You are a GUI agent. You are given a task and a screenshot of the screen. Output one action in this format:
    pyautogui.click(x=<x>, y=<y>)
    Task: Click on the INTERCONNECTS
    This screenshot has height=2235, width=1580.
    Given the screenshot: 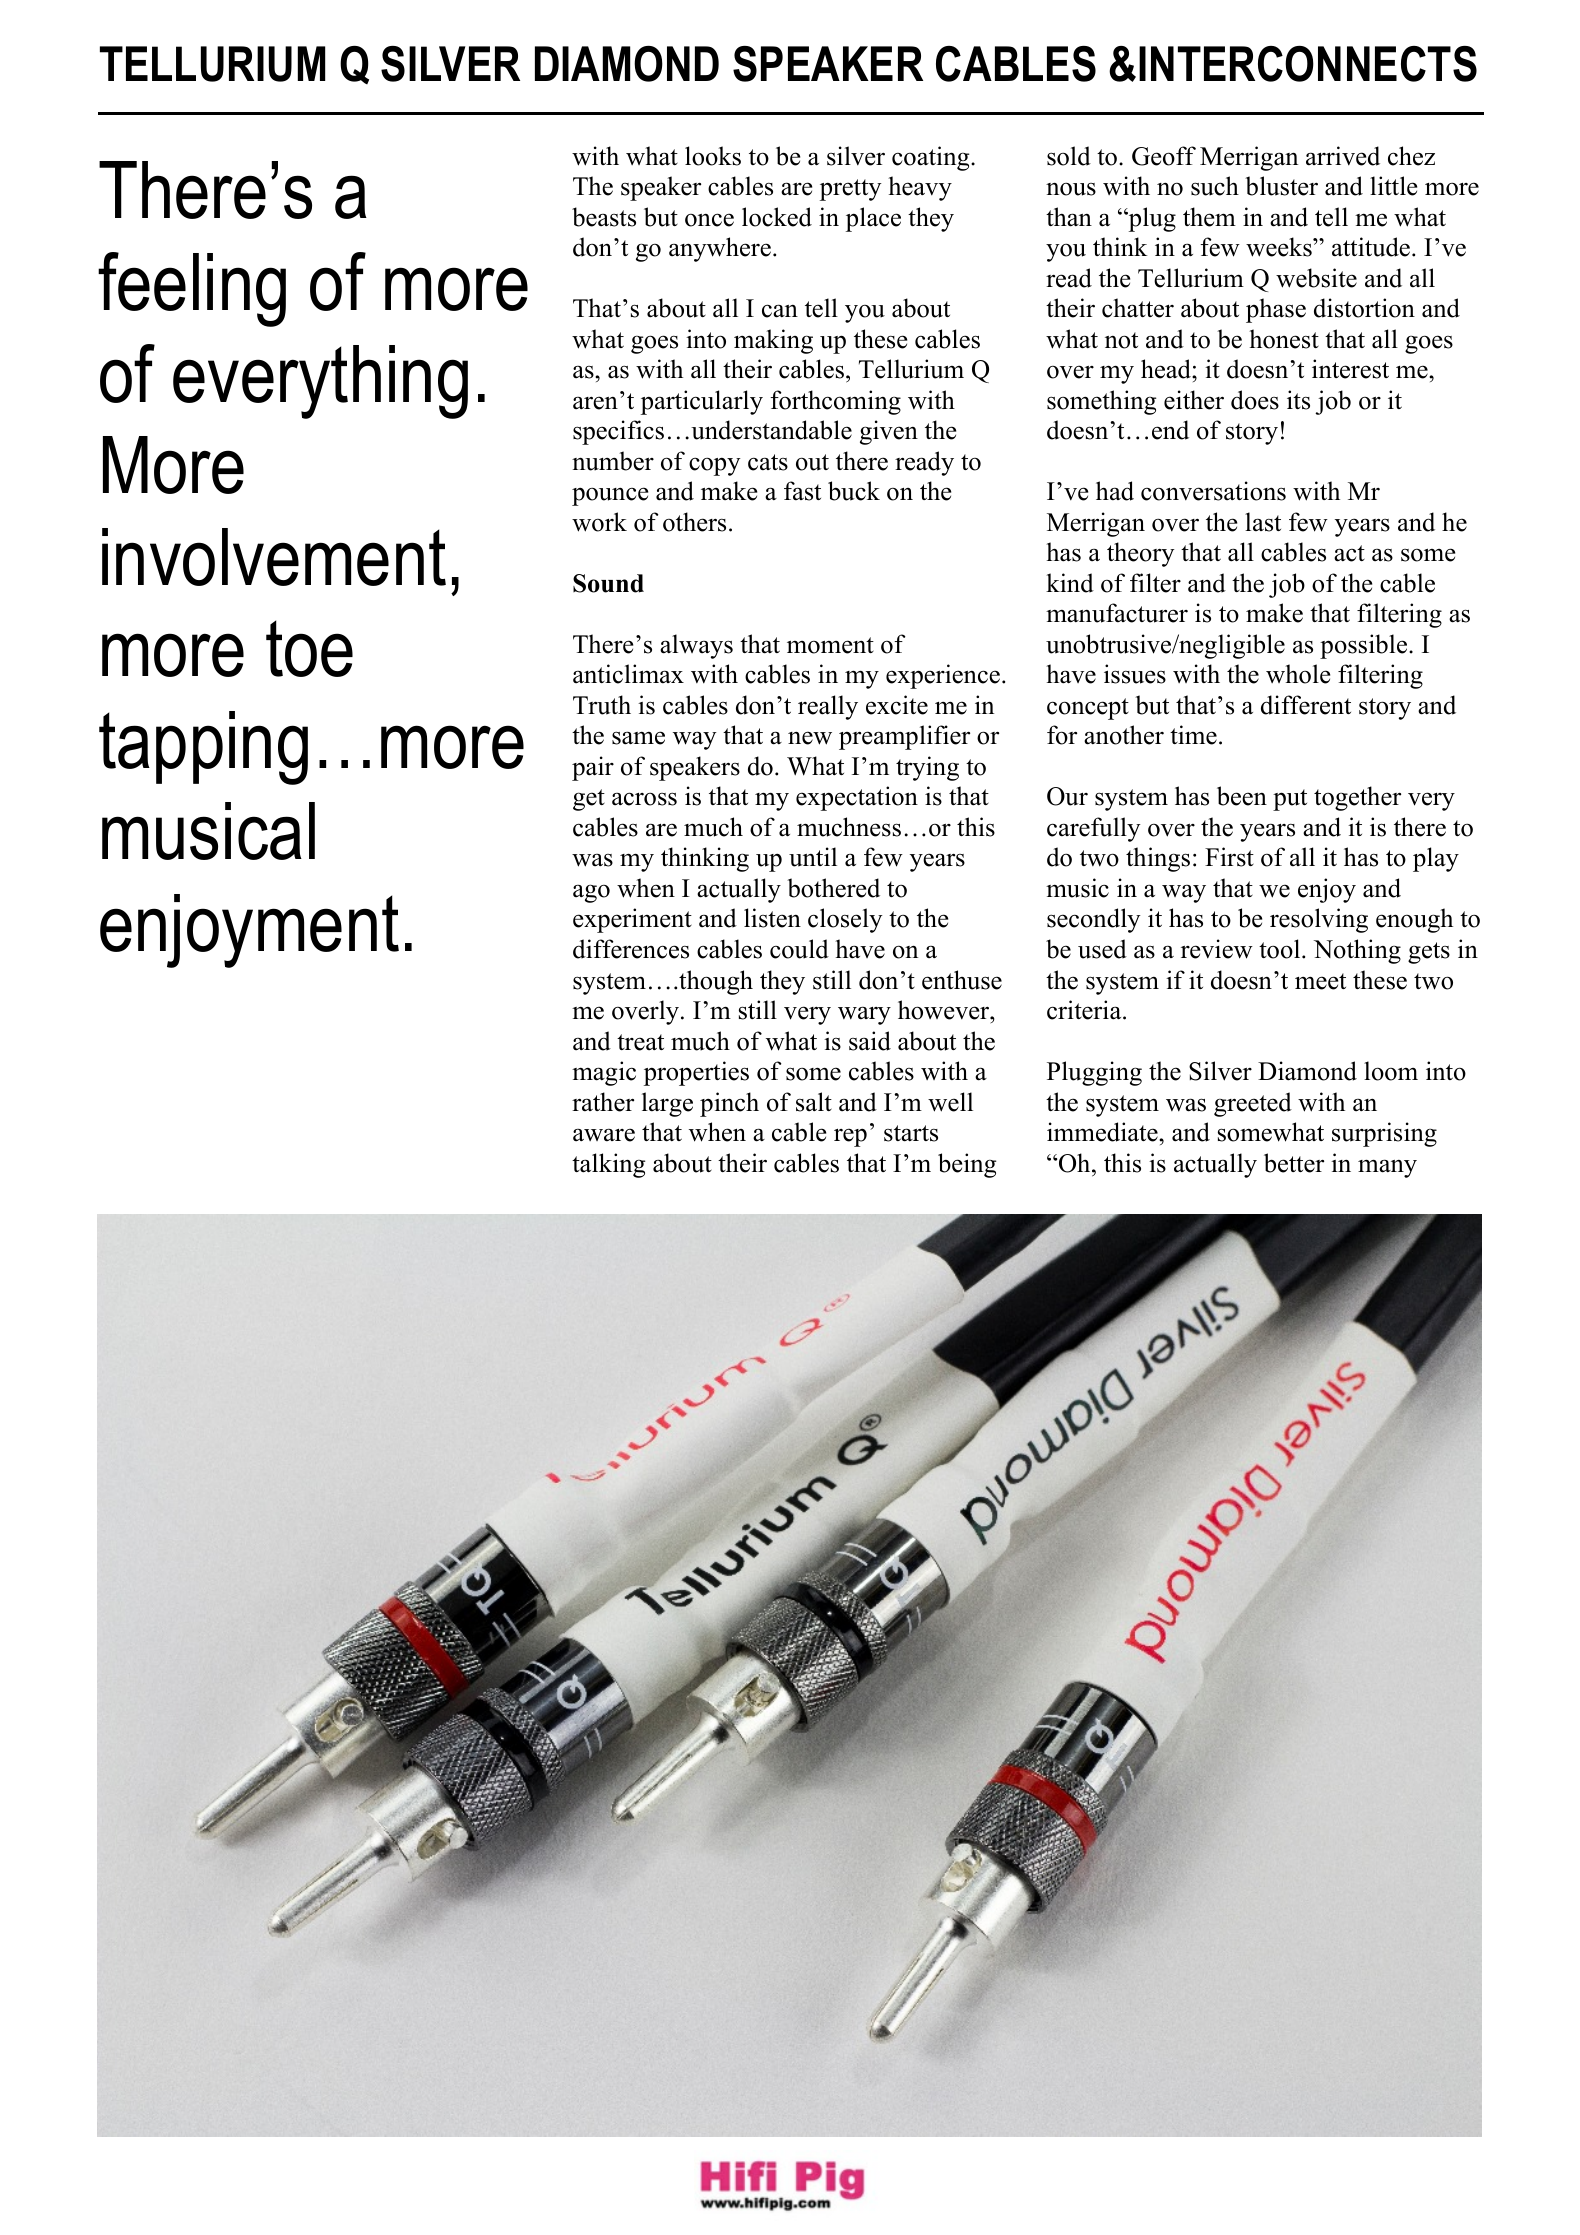 What is the action you would take?
    pyautogui.click(x=1308, y=64)
